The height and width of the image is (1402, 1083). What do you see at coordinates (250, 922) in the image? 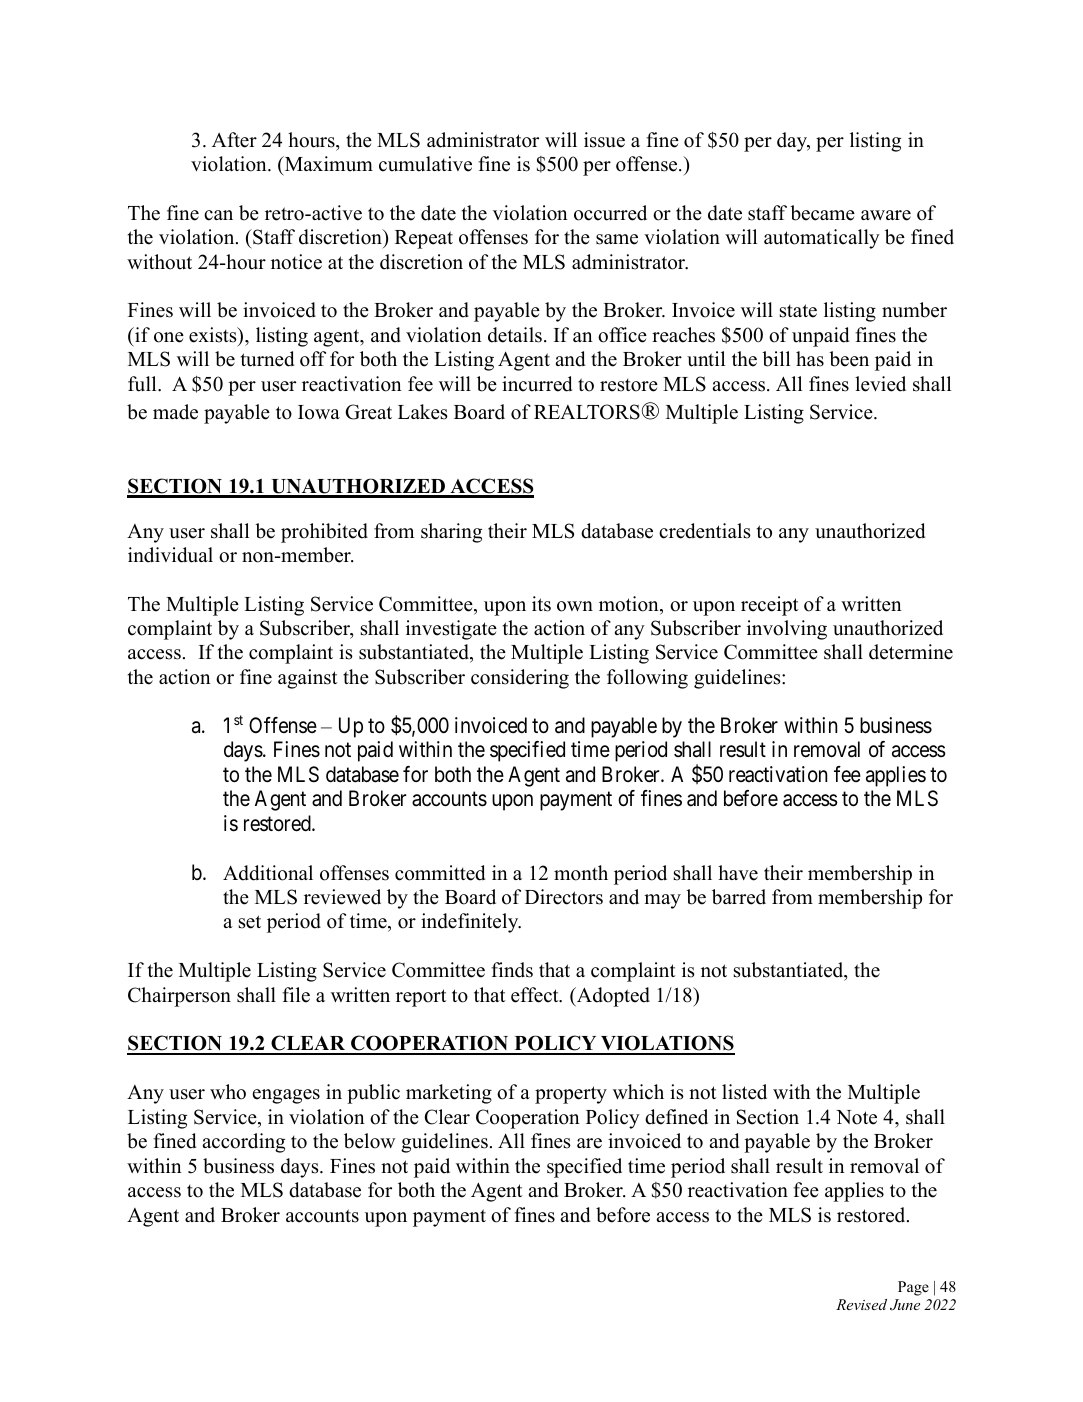
I see `set` at bounding box center [250, 922].
